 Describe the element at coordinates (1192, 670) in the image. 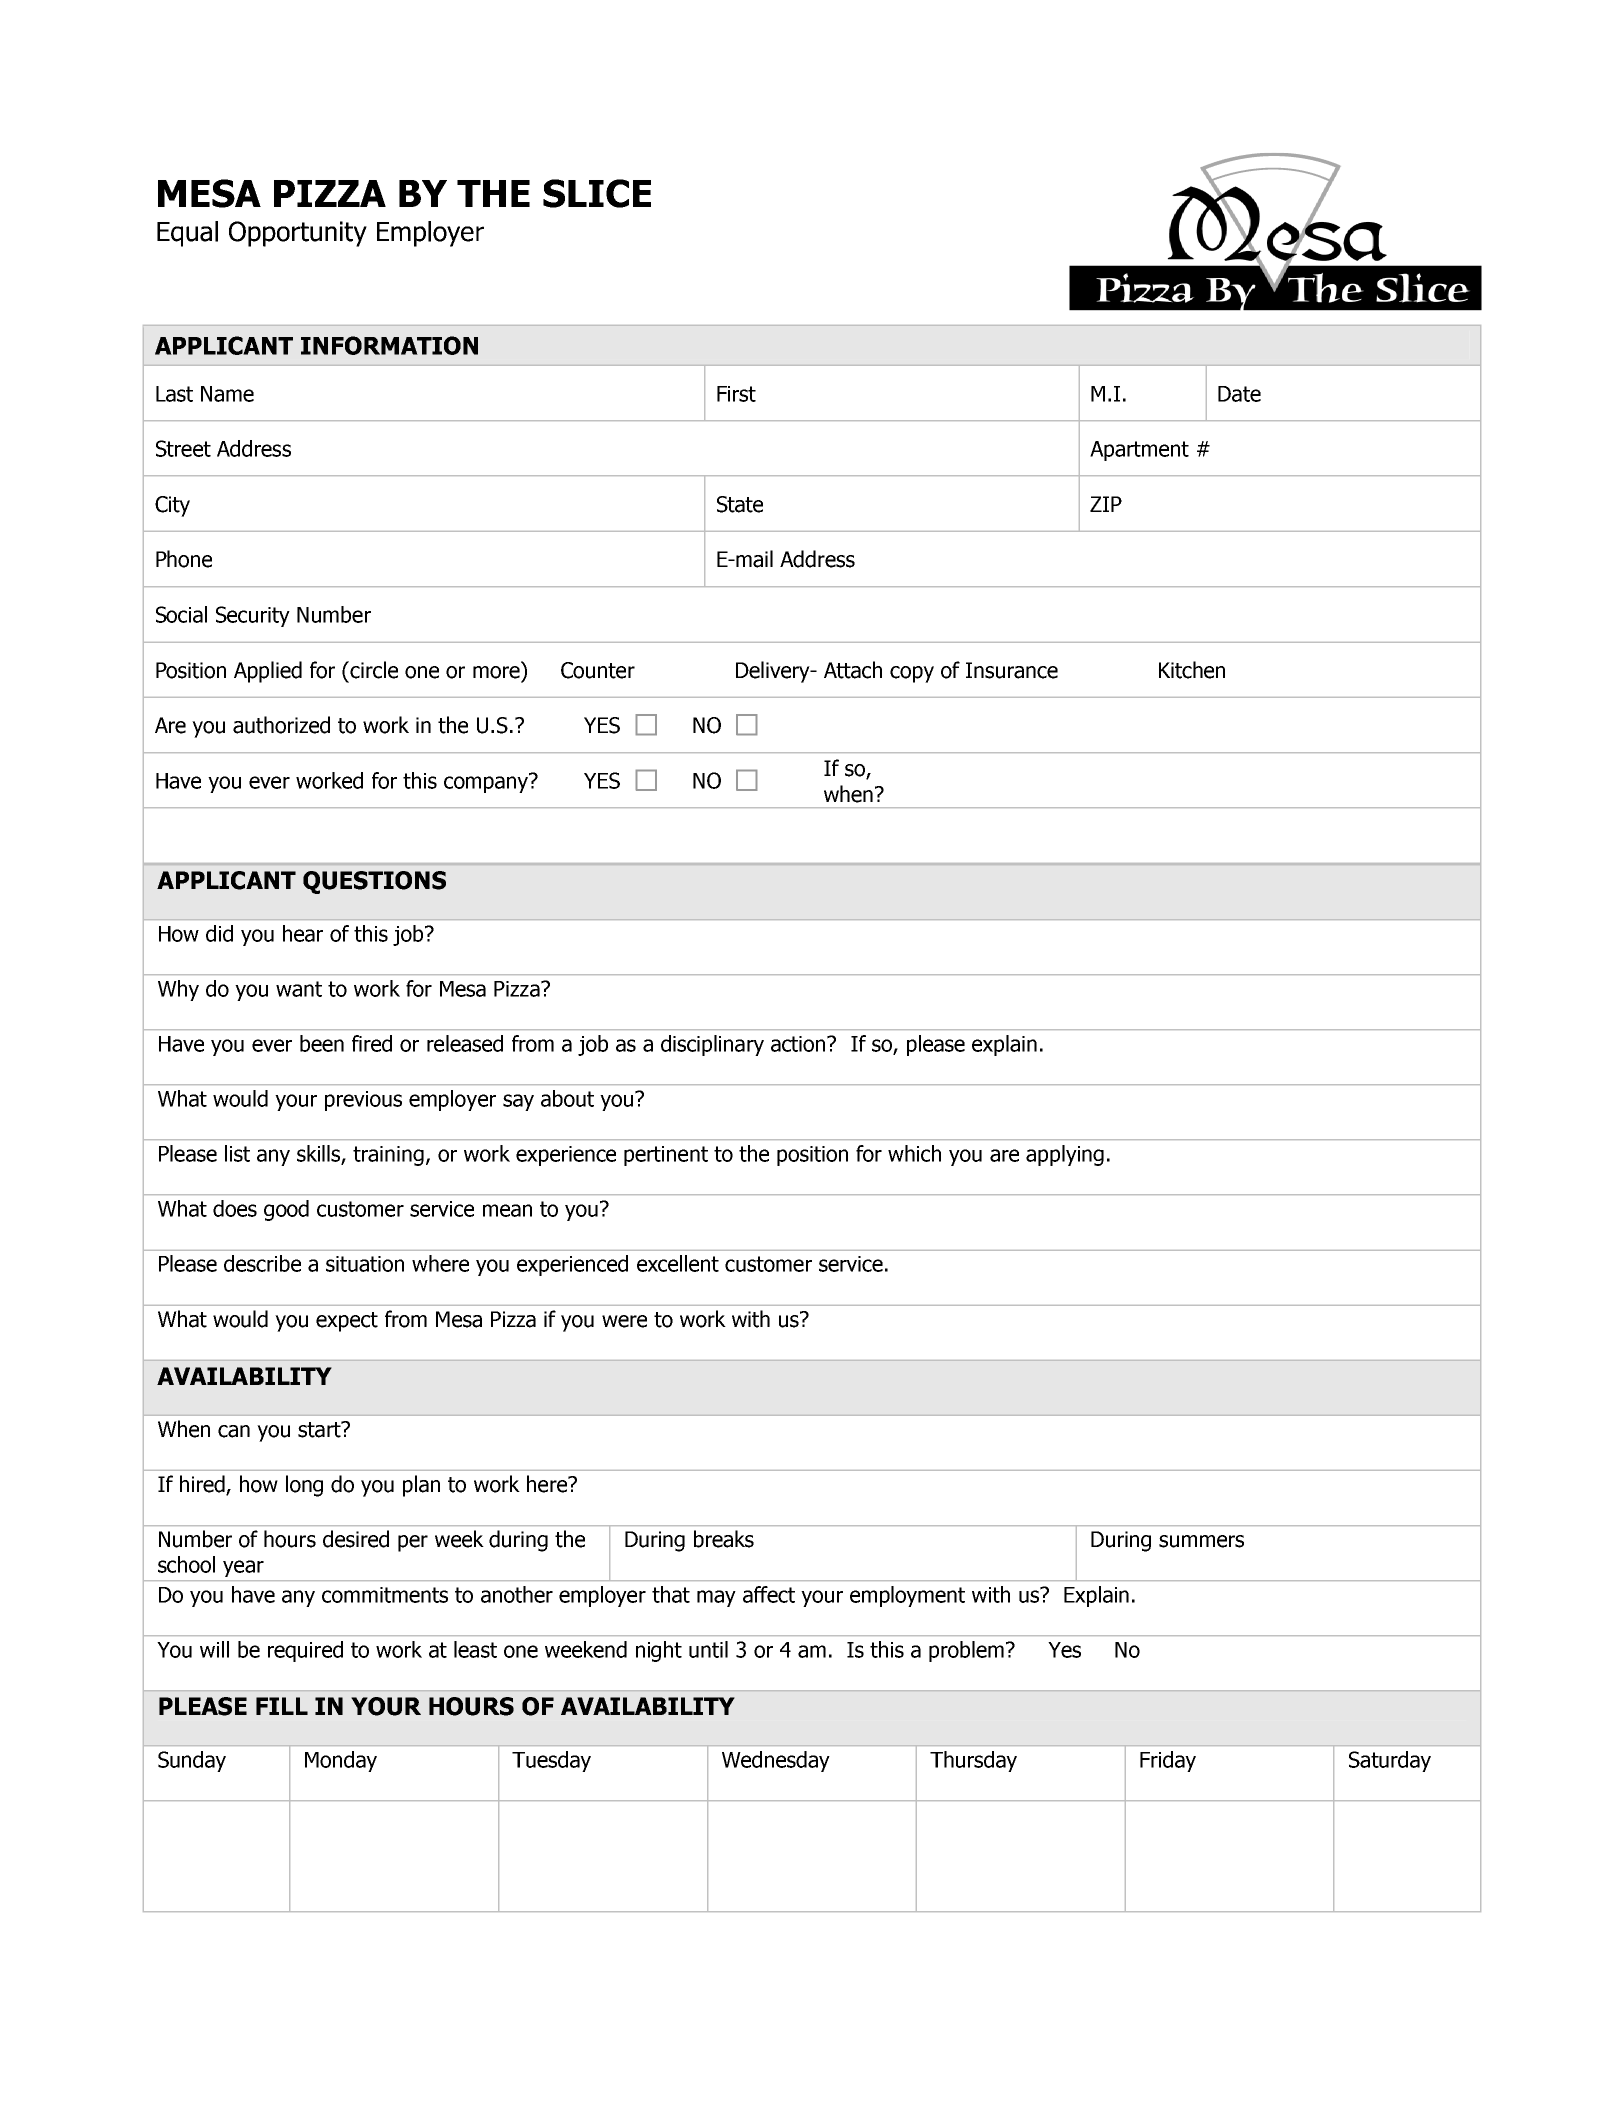

I see `Kitchen` at that location.
